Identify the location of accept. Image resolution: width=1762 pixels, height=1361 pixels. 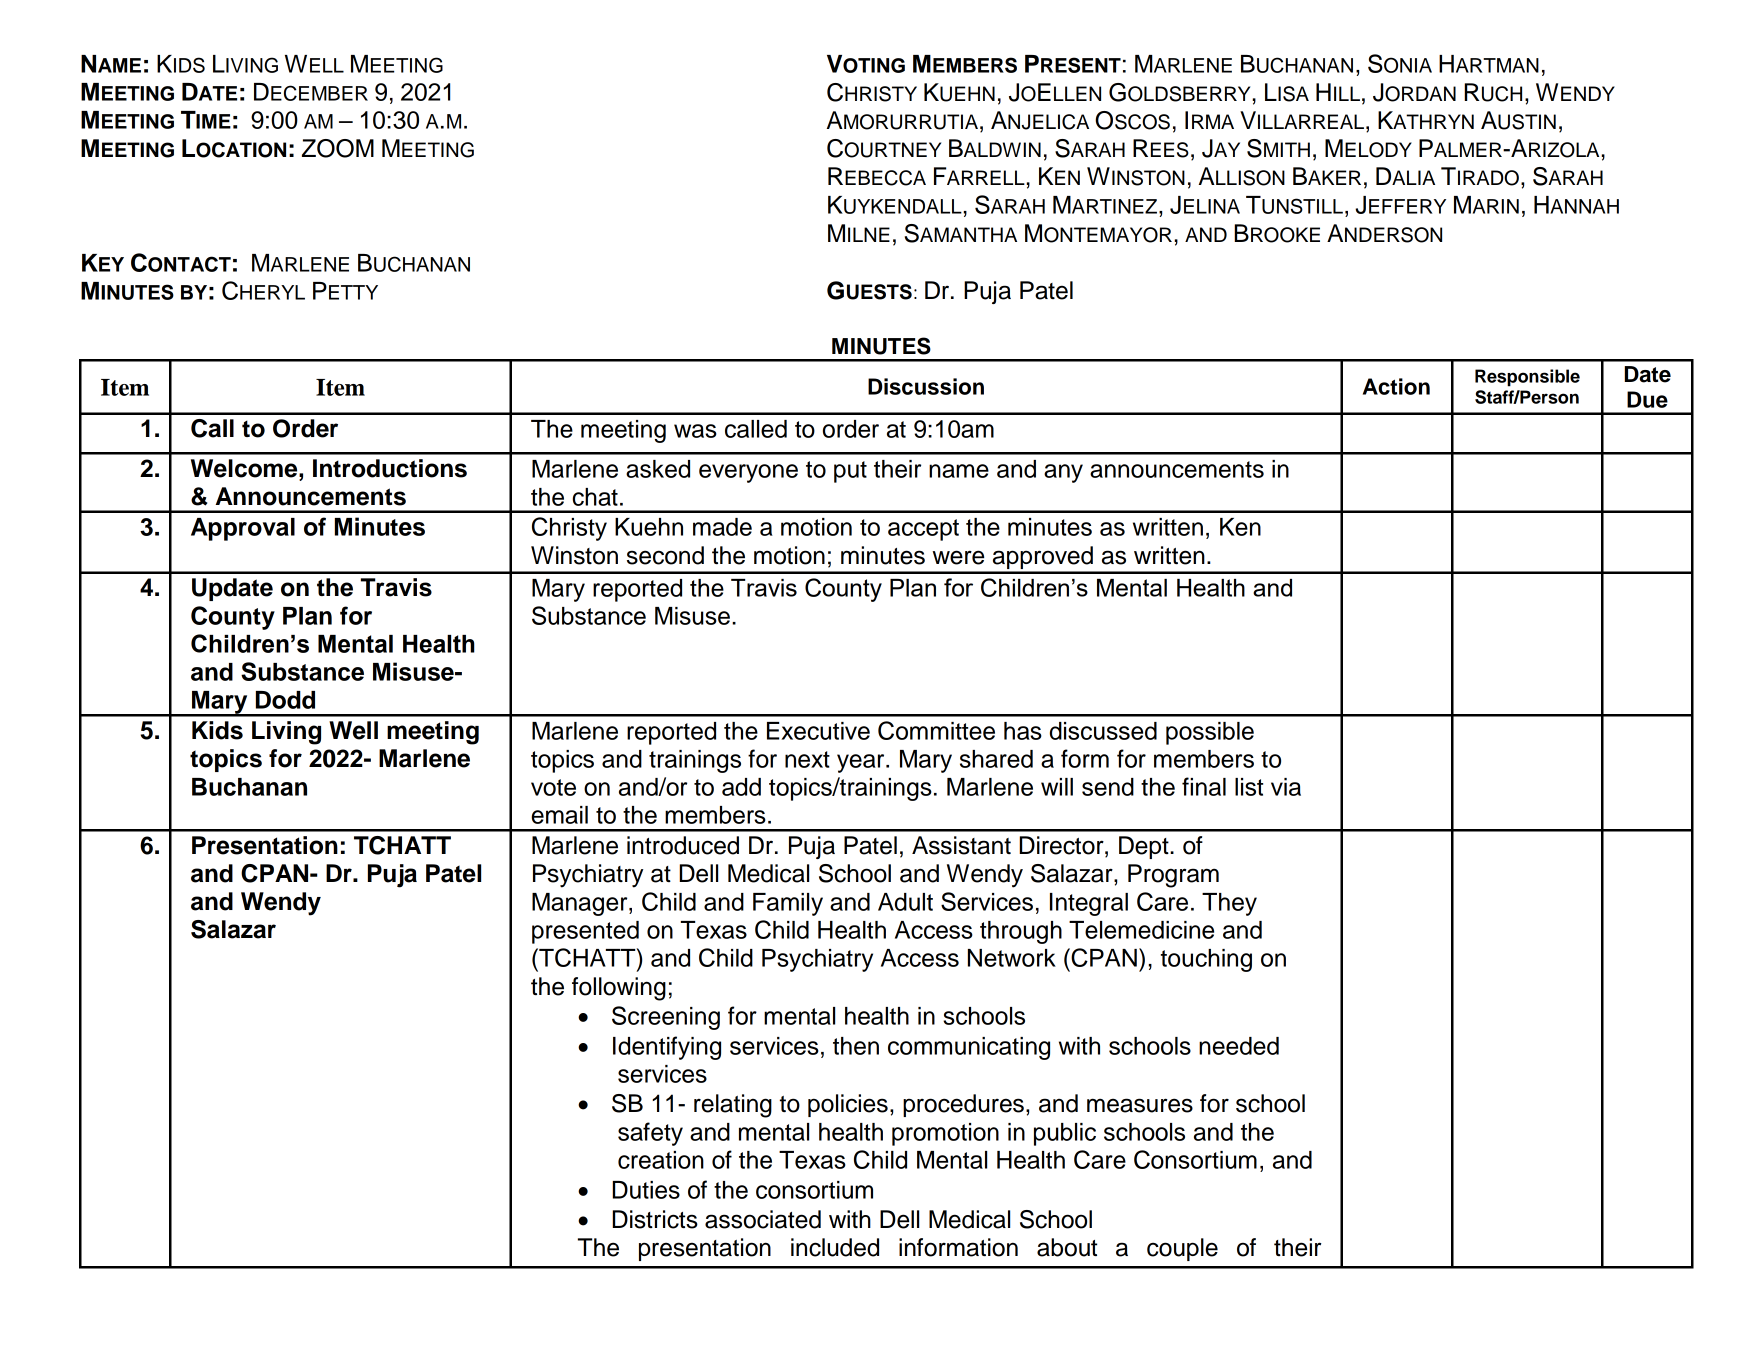
(923, 530).
